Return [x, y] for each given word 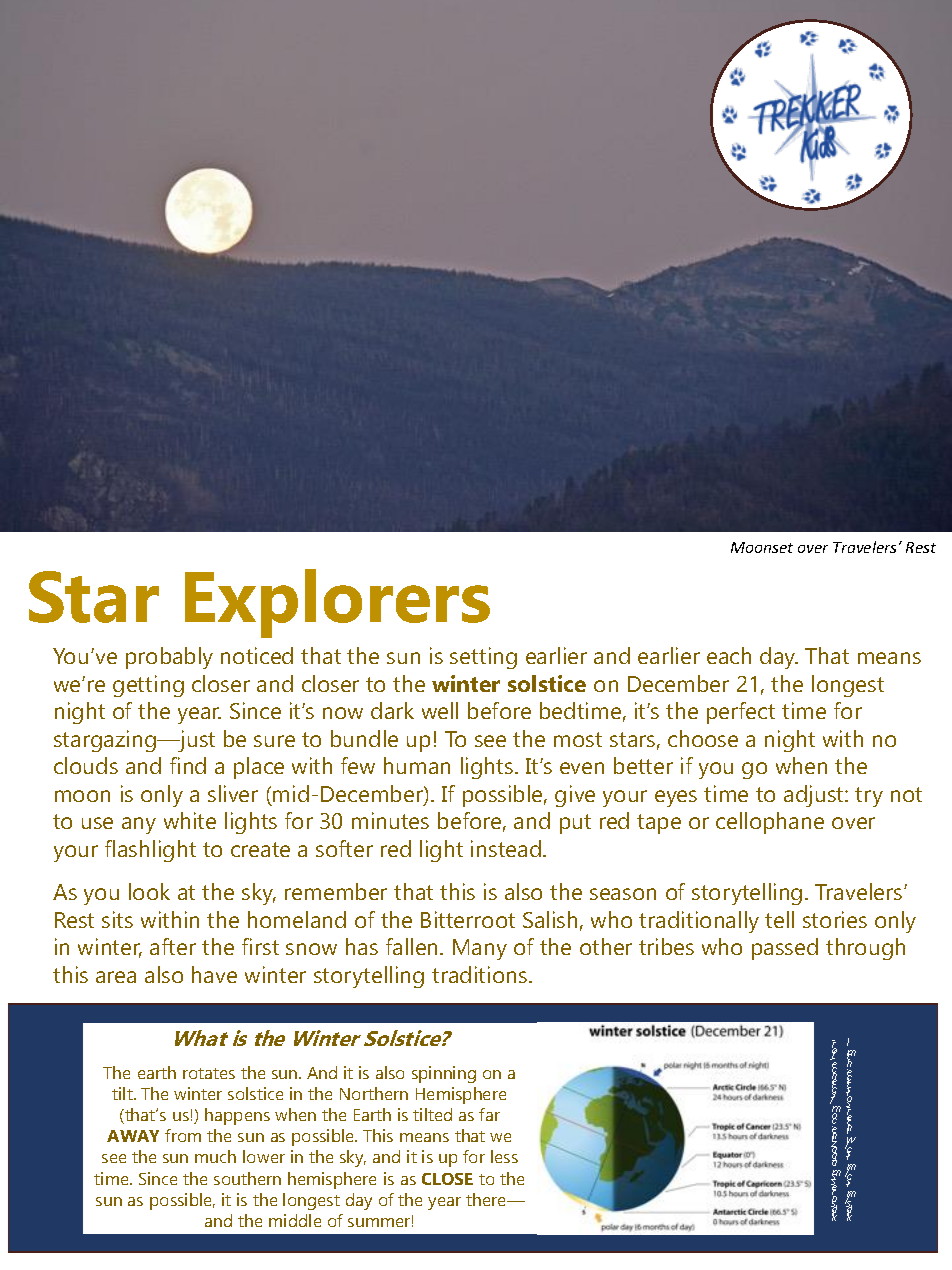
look [149, 891]
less [504, 1156]
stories [835, 919]
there [487, 1199]
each [729, 655]
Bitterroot [468, 919]
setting [483, 658]
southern [247, 1178]
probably [169, 658]
